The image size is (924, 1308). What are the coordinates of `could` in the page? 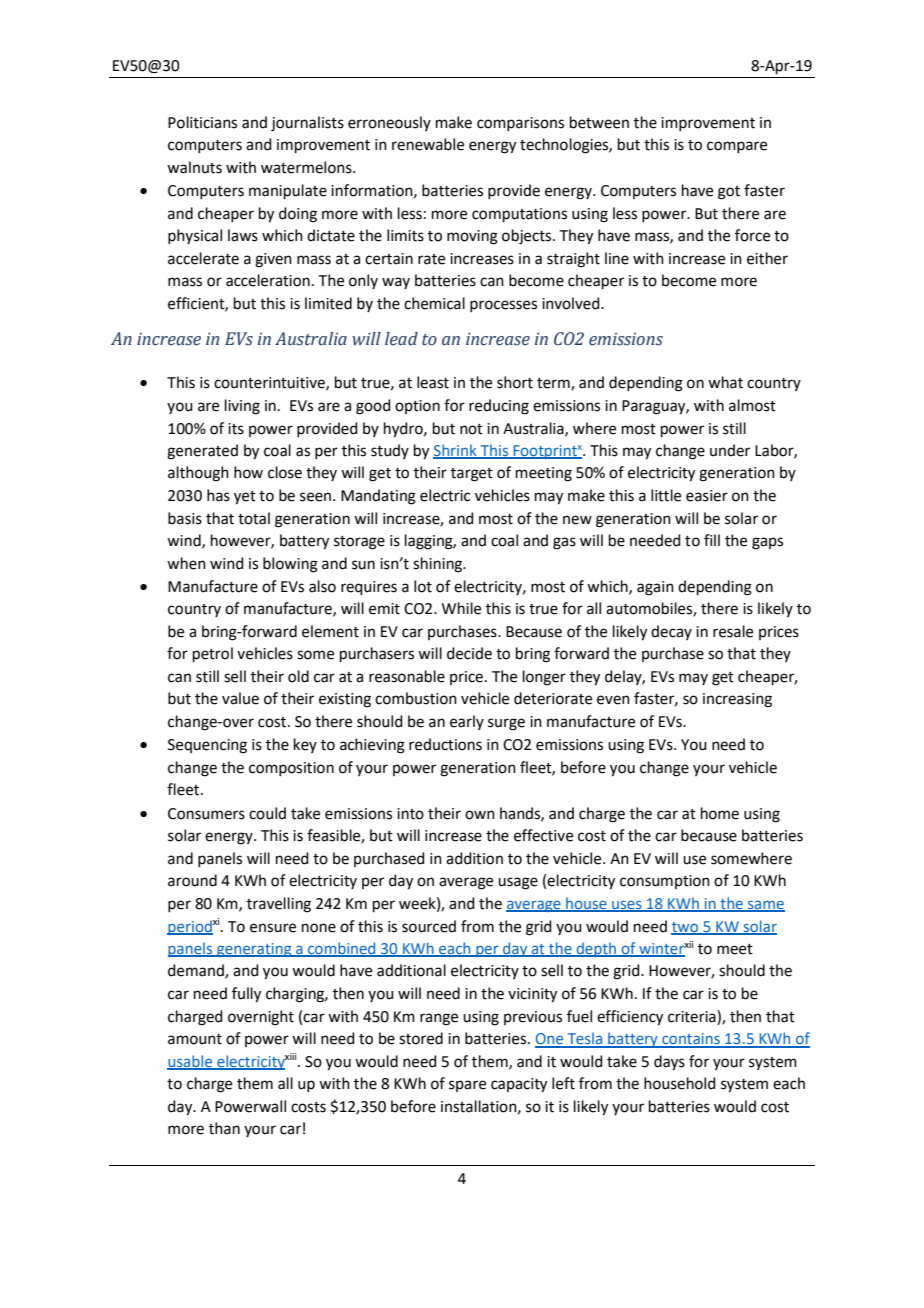 It's located at (267, 813).
